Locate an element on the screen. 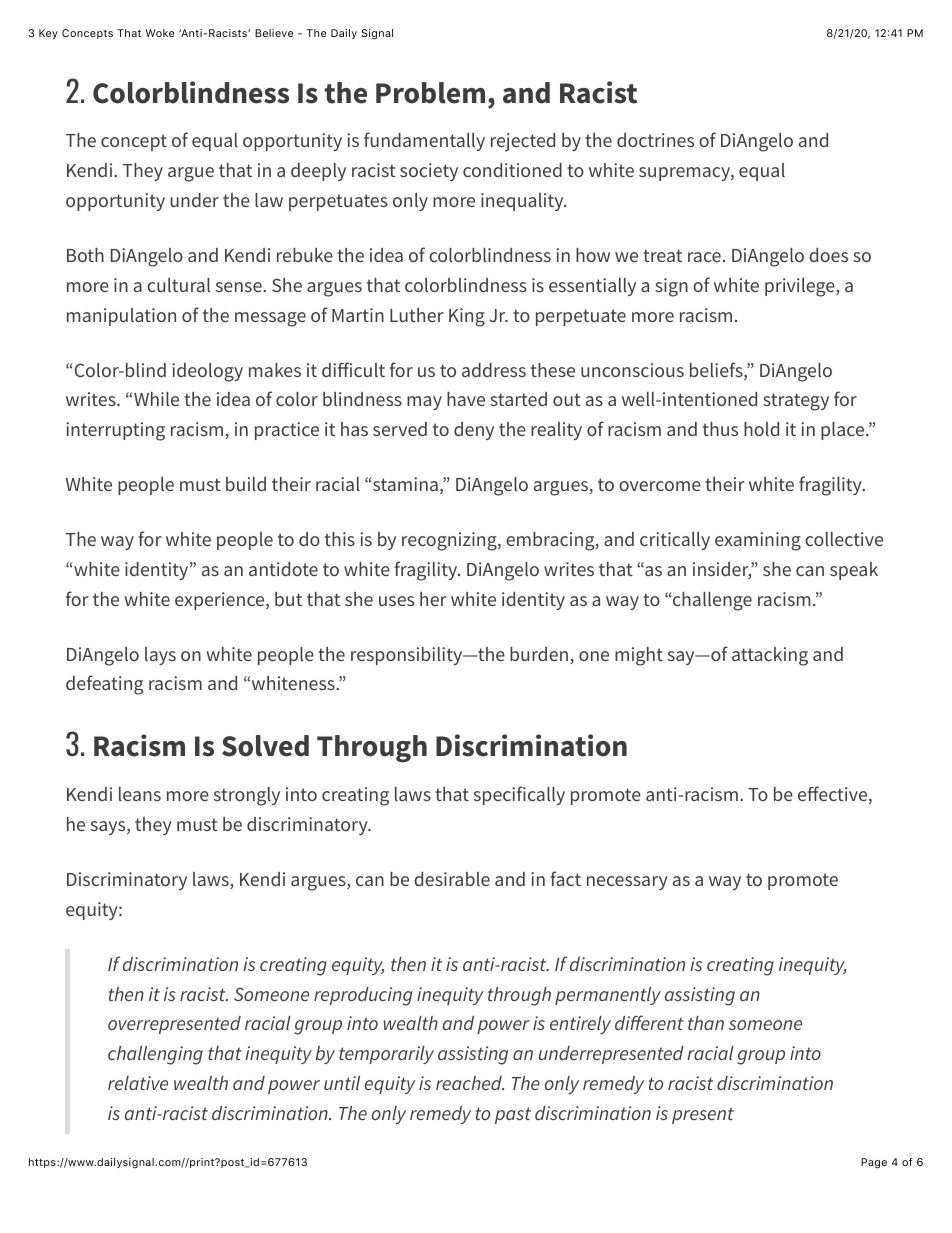 This screenshot has height=1233, width=952. manipulation is located at coordinates (121, 317).
